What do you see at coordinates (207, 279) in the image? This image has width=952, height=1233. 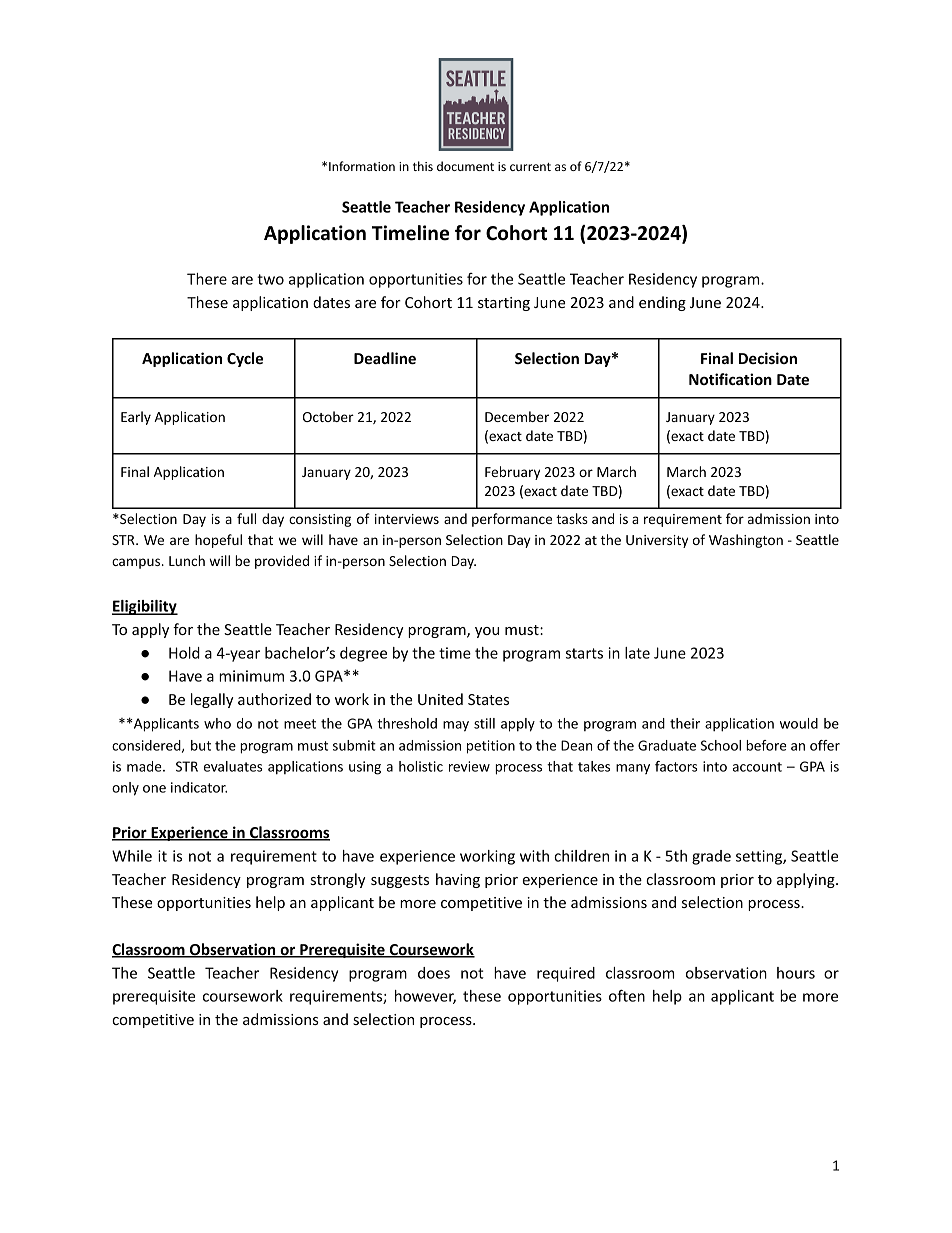 I see `There` at bounding box center [207, 279].
